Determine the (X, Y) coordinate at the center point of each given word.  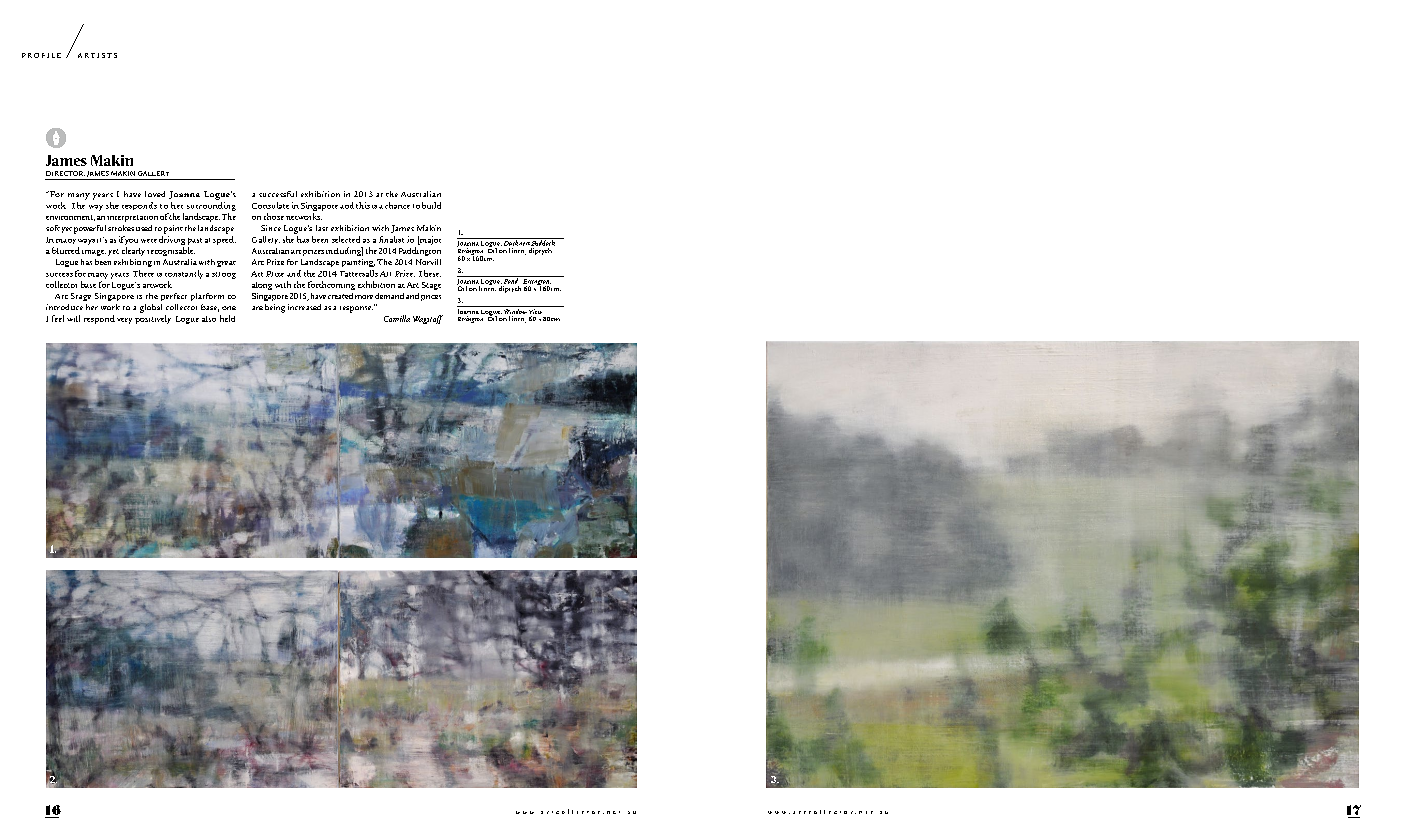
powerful (90, 229)
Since (271, 228)
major (429, 240)
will (73, 318)
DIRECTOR (65, 173)
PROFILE (41, 55)
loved (155, 194)
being (275, 308)
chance (397, 205)
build (431, 205)
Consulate (270, 205)
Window (515, 310)
